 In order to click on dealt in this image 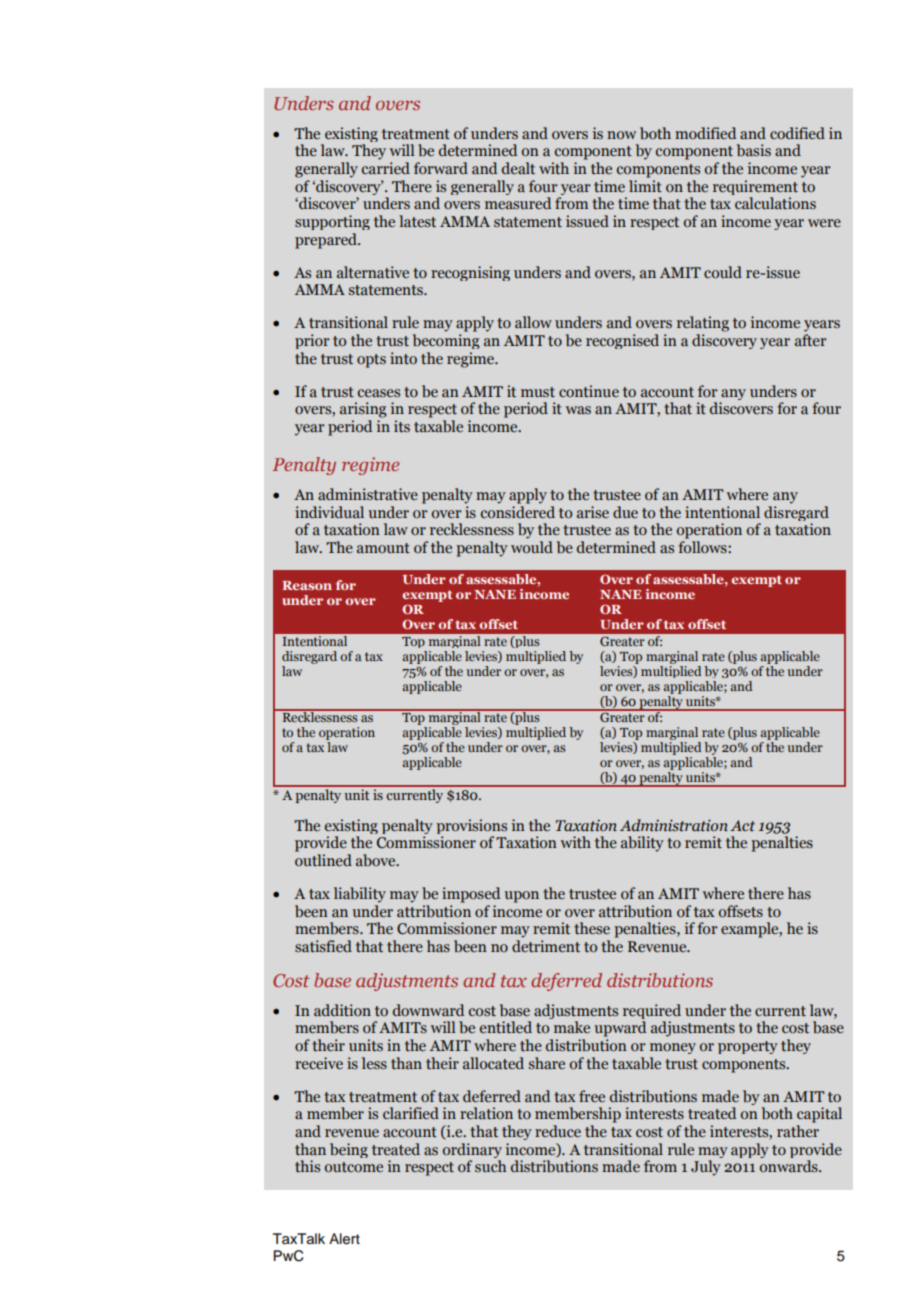, I will do `click(518, 168)`.
